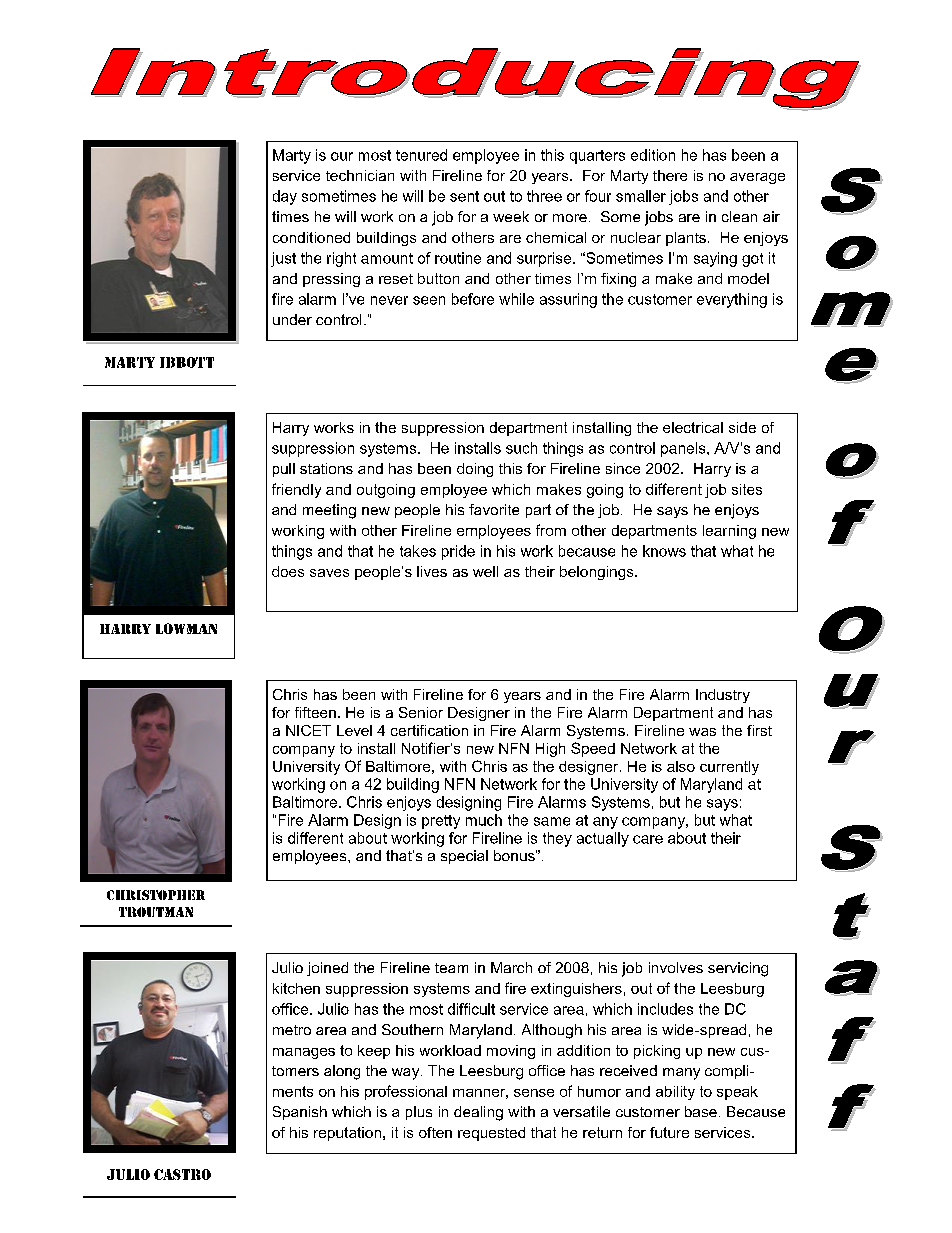 Image resolution: width=952 pixels, height=1233 pixels. Describe the element at coordinates (285, 197) in the screenshot. I see `day` at that location.
